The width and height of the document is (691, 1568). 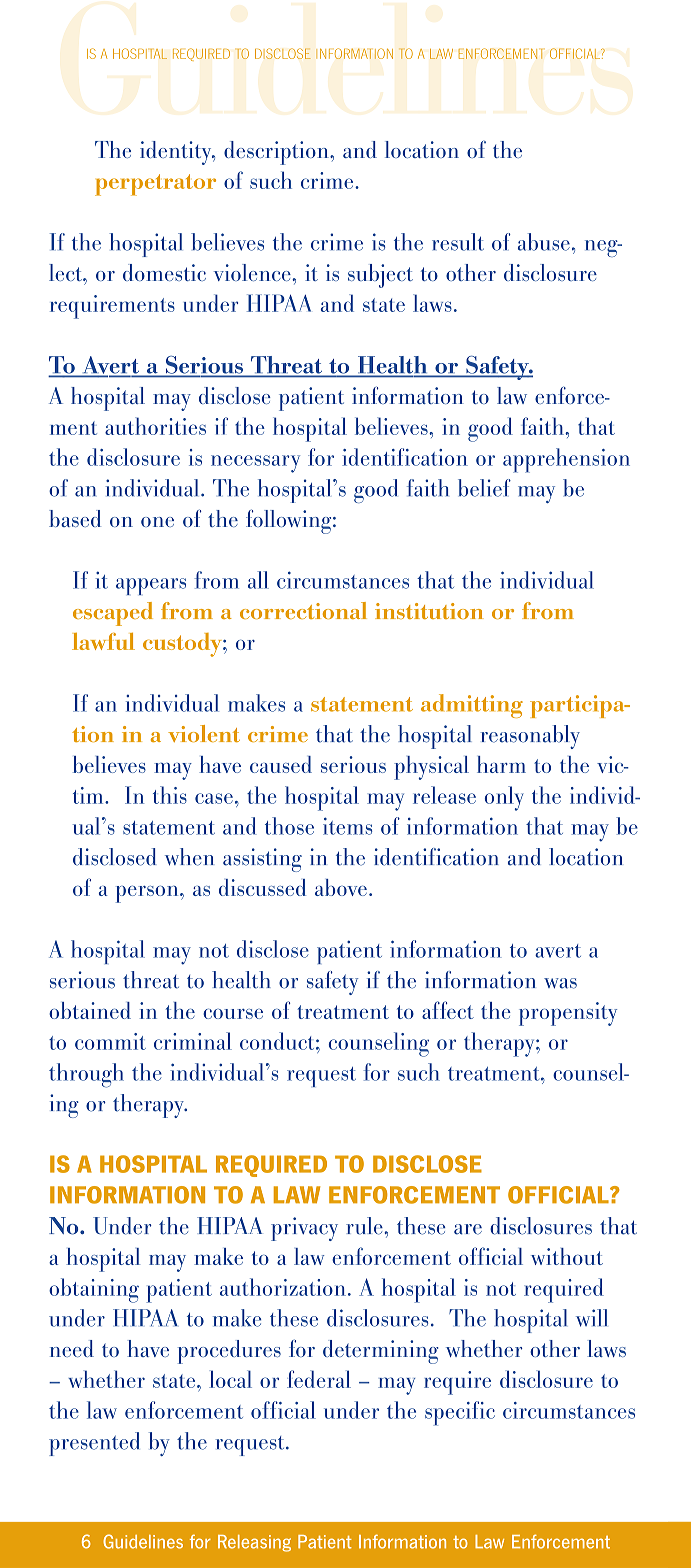 I want to click on above, so click(x=341, y=887).
